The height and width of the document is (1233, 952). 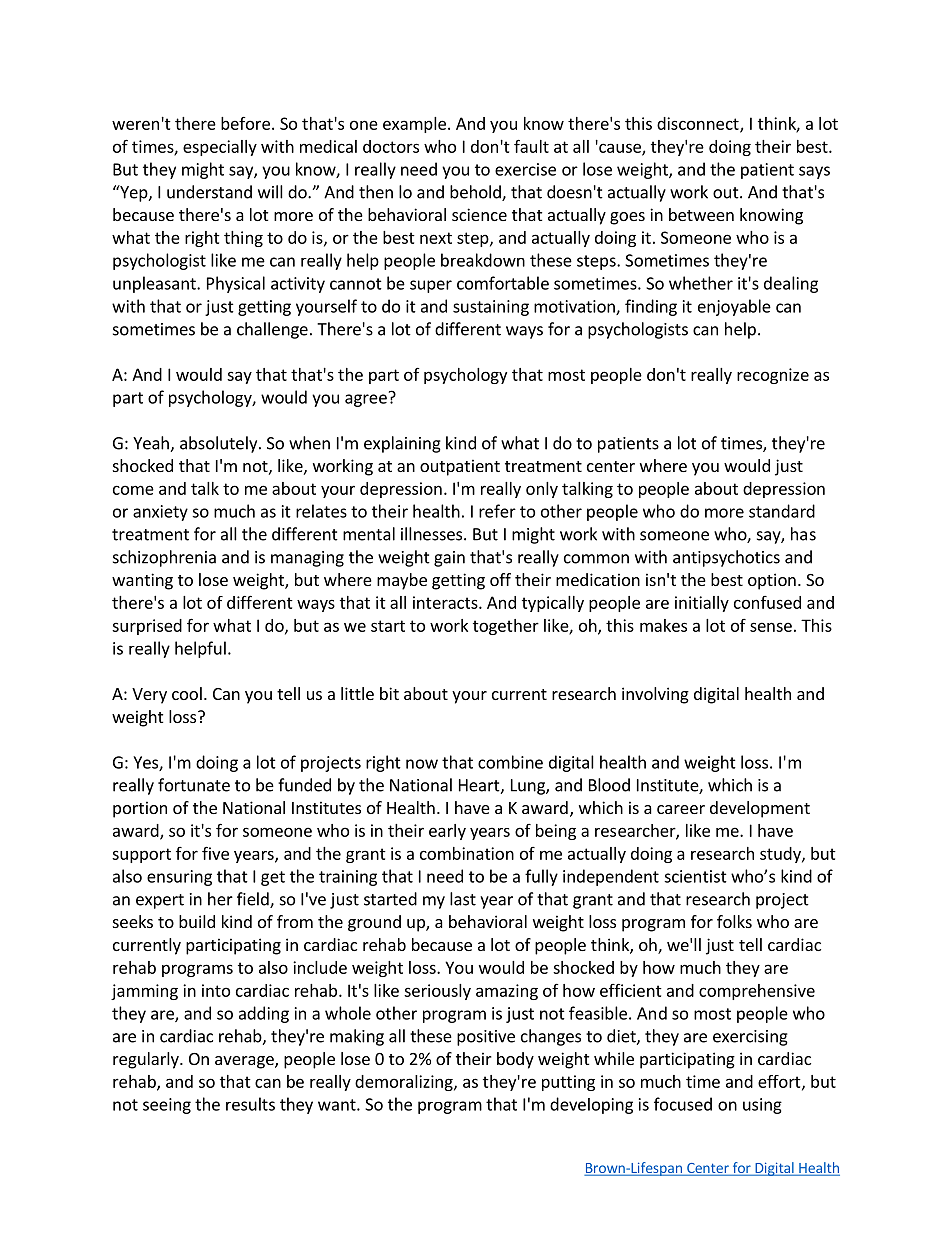 What do you see at coordinates (515, 1060) in the document?
I see `body` at bounding box center [515, 1060].
